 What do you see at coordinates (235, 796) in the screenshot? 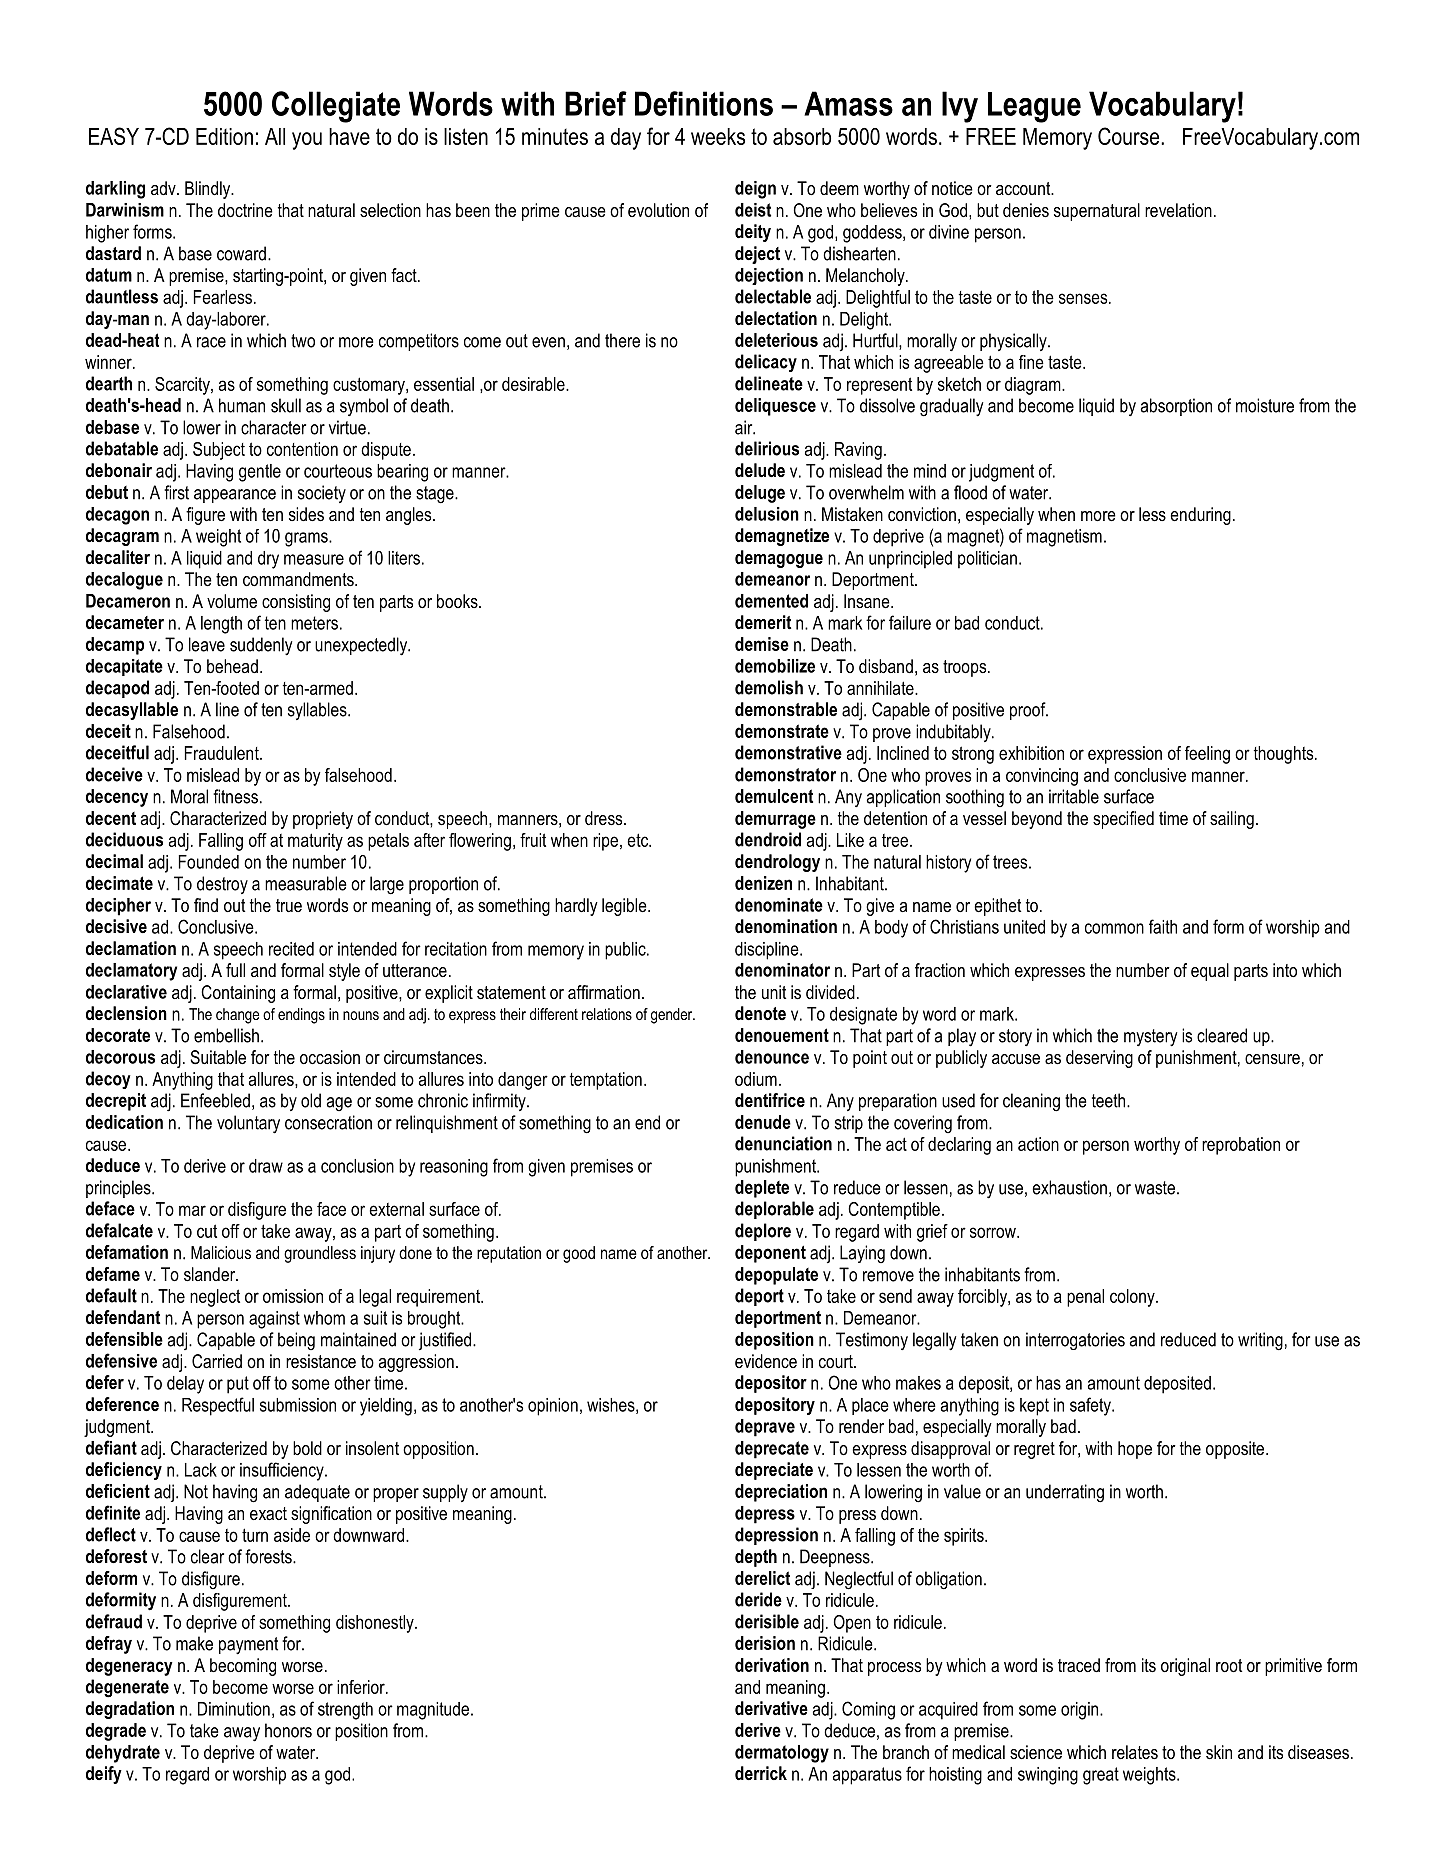
I see `fitness` at bounding box center [235, 796].
